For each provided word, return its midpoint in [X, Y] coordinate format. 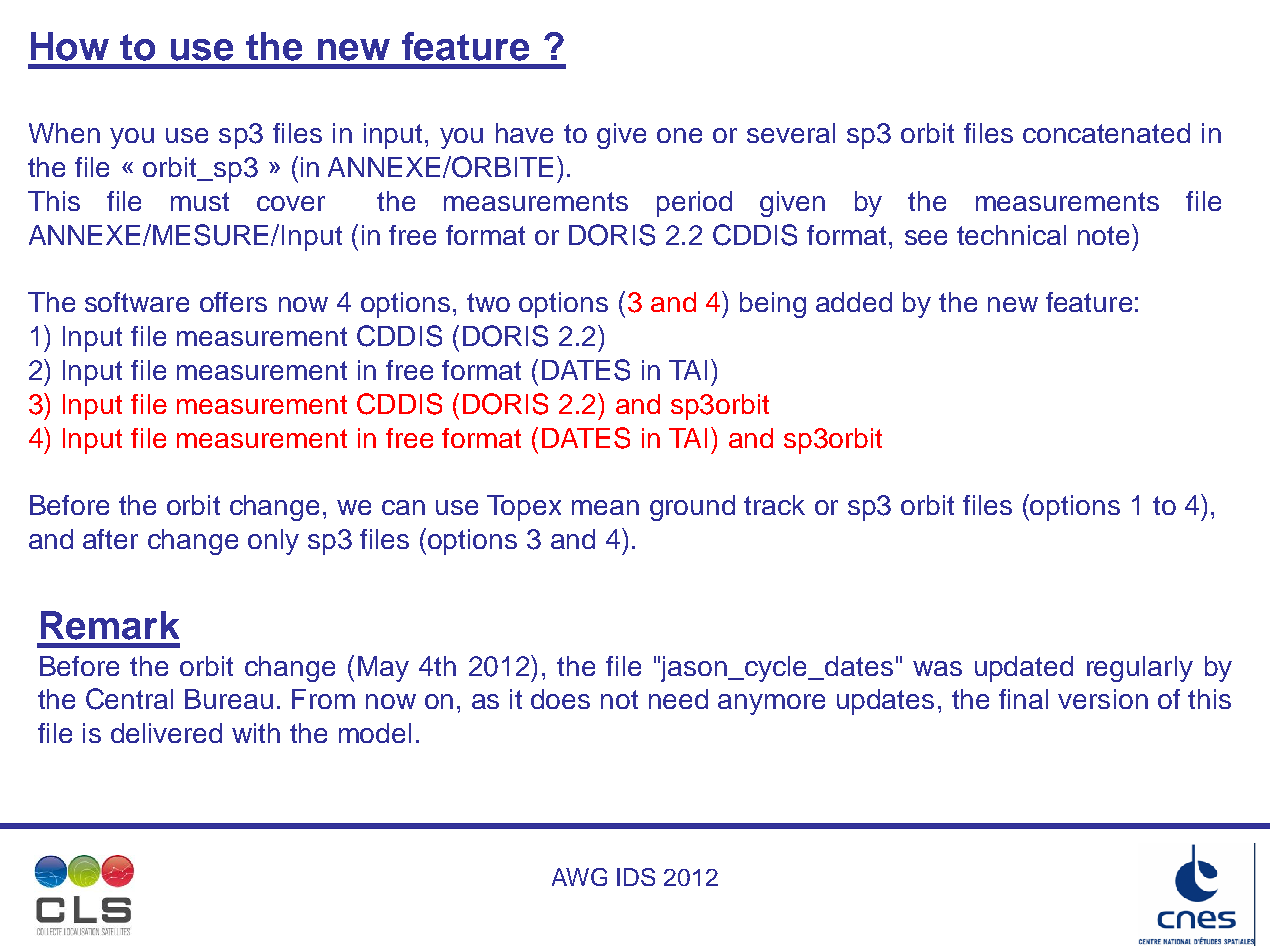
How [70, 46]
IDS [636, 877]
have [524, 133]
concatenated [1106, 133]
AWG [579, 877]
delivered [166, 733]
